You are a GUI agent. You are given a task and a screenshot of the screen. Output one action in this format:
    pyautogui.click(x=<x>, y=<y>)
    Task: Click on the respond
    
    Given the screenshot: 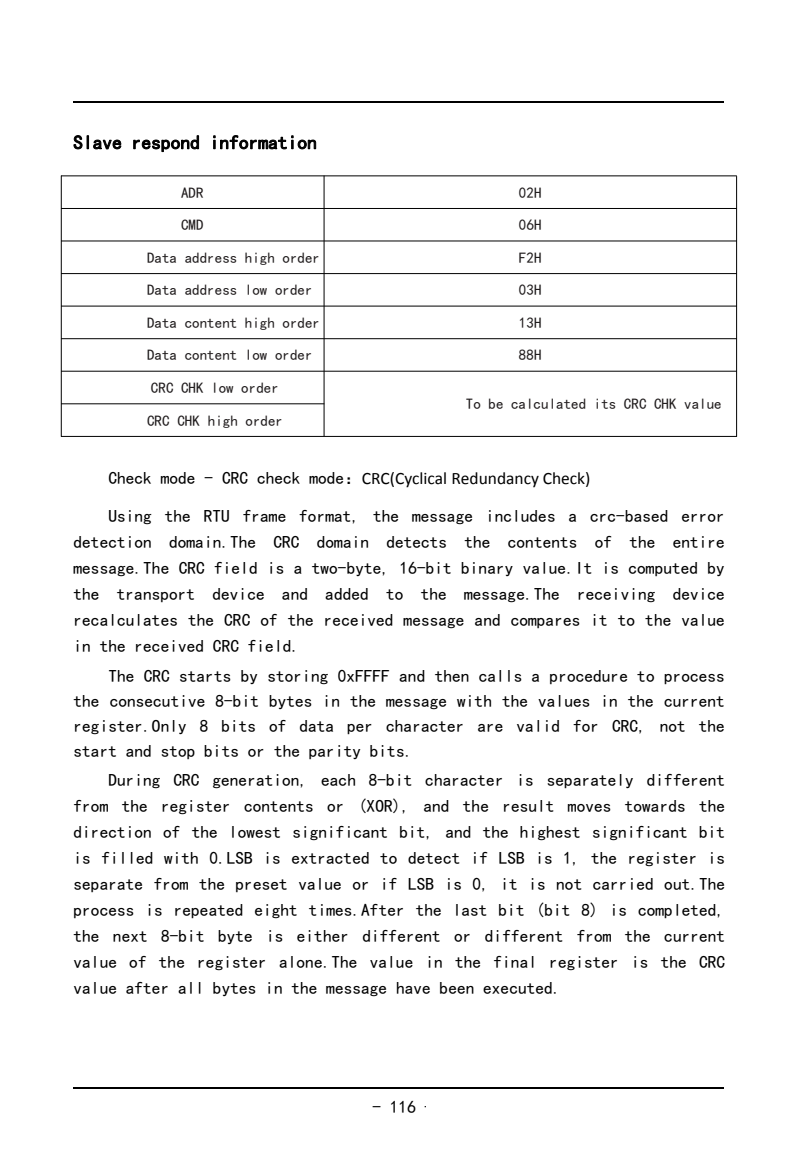 What is the action you would take?
    pyautogui.click(x=166, y=143)
